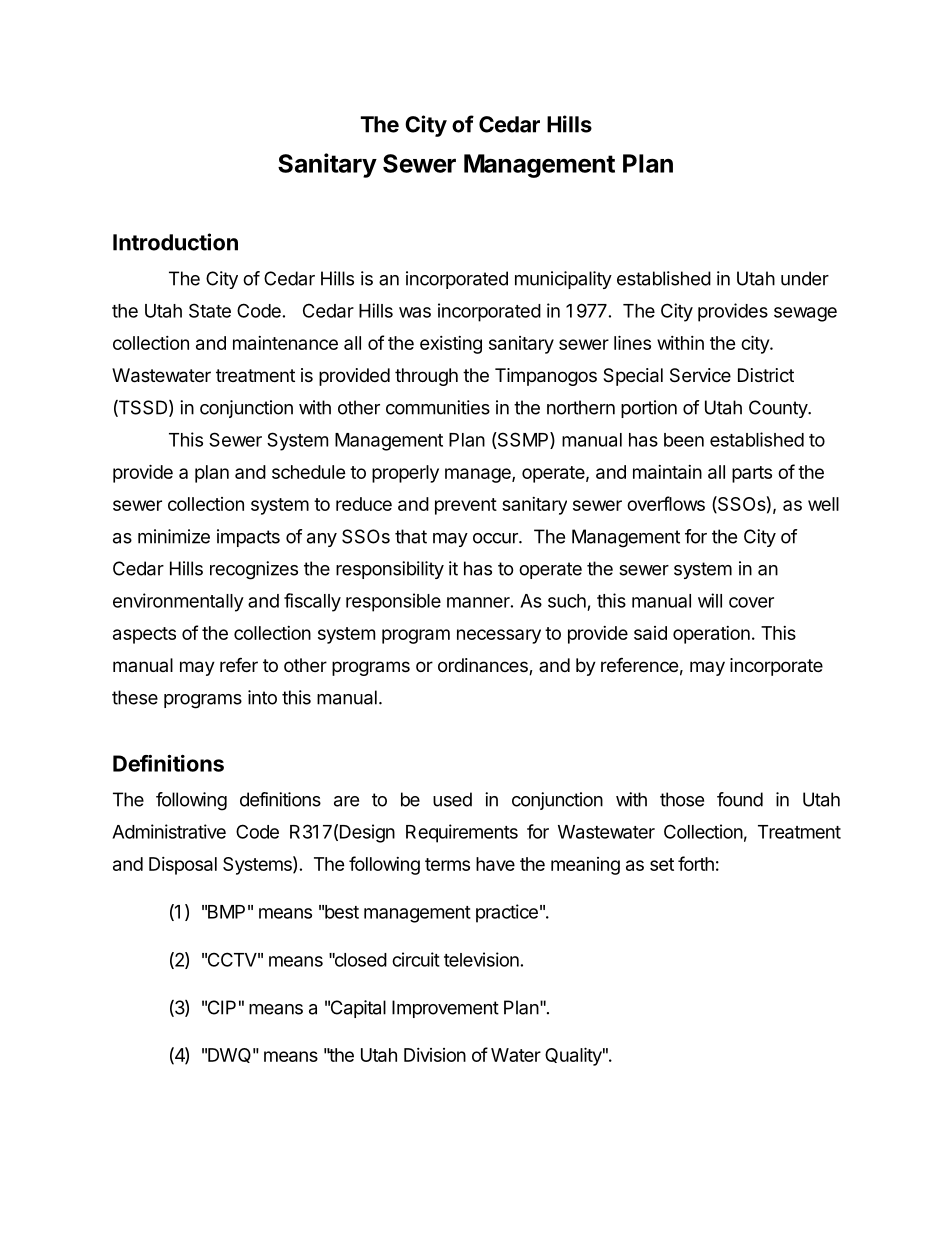 This document has height=1233, width=952. I want to click on parts, so click(752, 474).
